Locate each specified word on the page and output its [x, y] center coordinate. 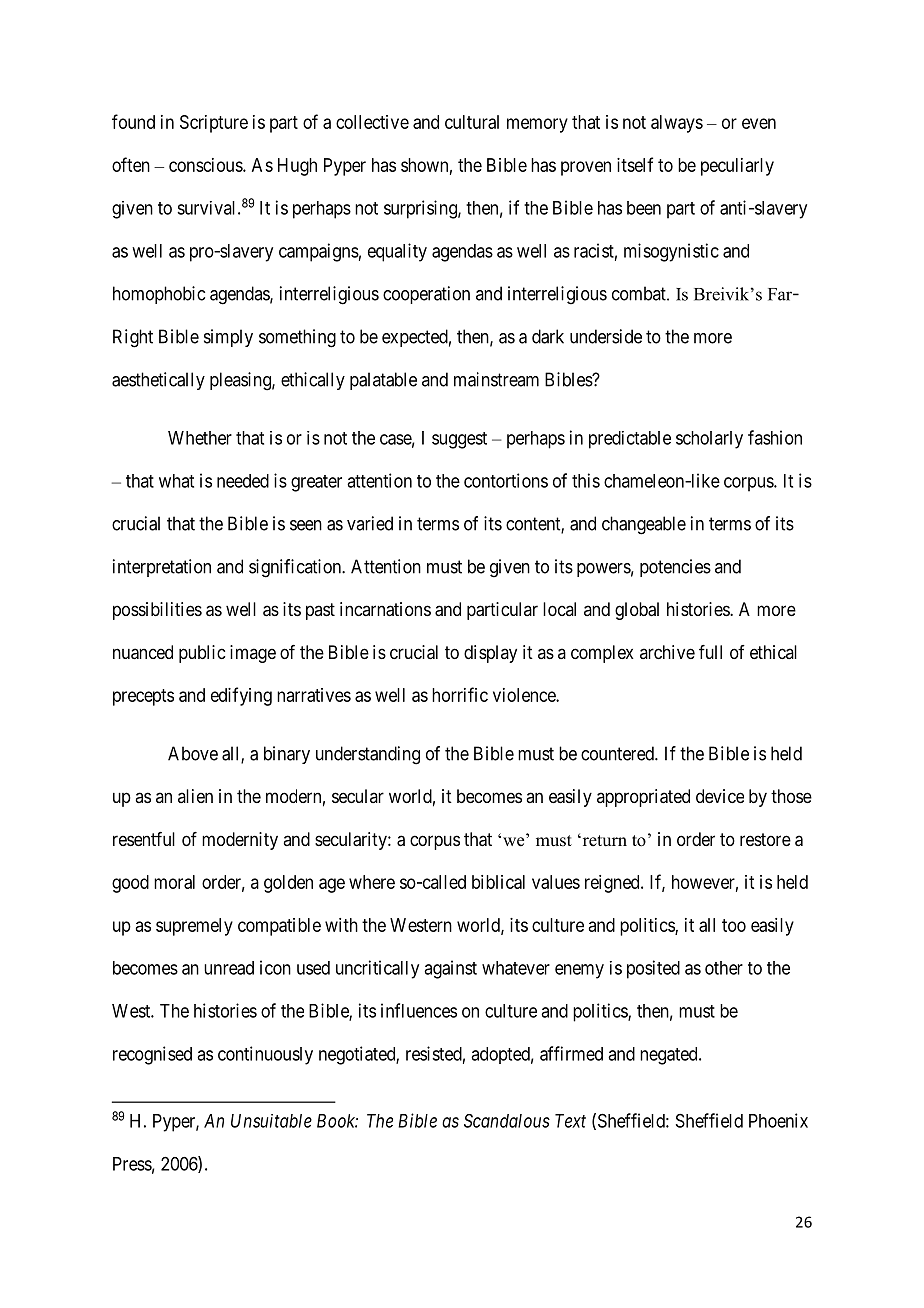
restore [765, 839]
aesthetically [158, 381]
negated [670, 1056]
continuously [265, 1055]
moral [174, 882]
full [710, 652]
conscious [206, 165]
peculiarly [737, 167]
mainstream [496, 379]
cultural [472, 122]
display [490, 654]
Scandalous [507, 1121]
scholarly [709, 440]
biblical [498, 882]
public [202, 654]
